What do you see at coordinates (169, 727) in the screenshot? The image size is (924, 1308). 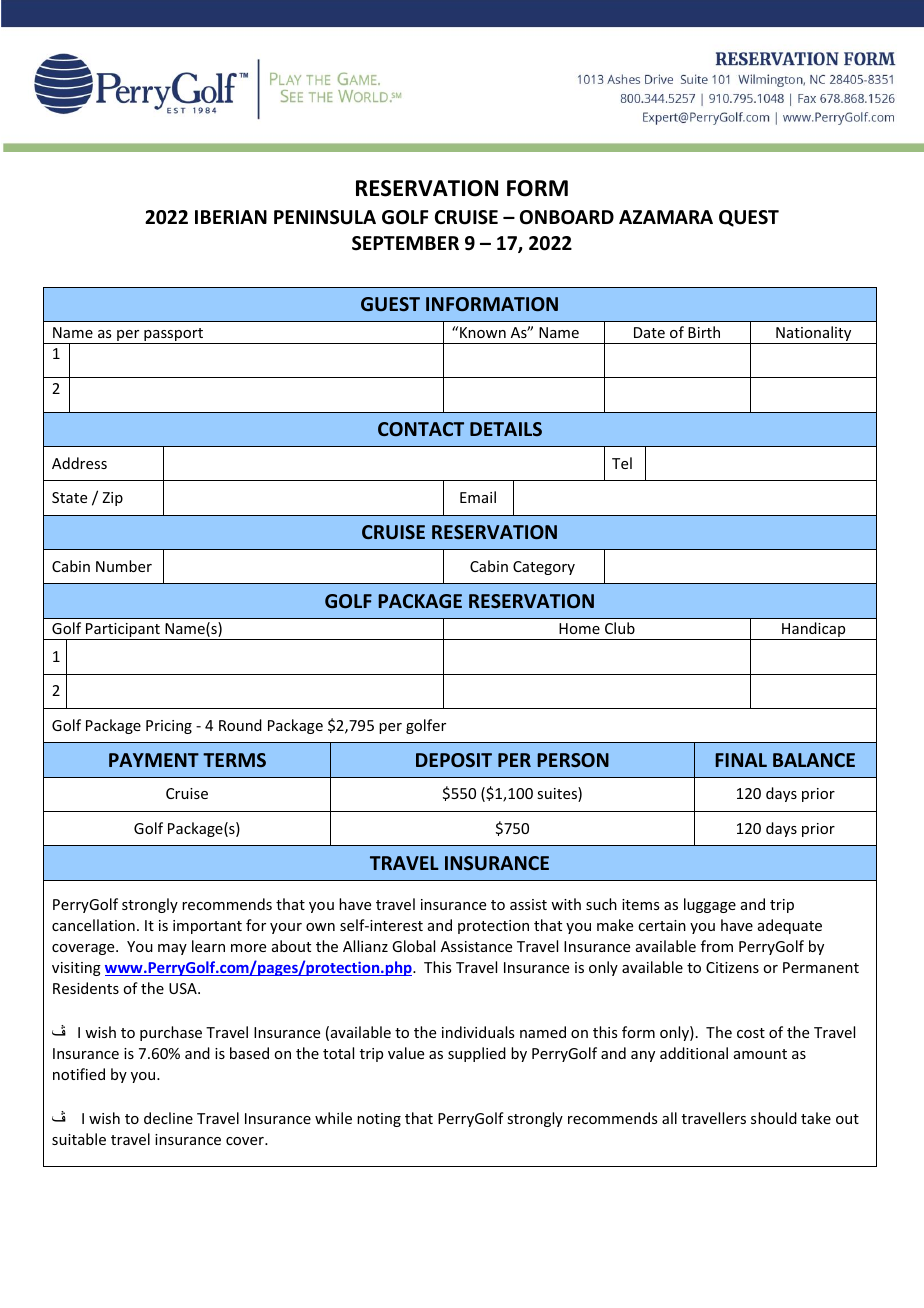 I see `Pricing` at bounding box center [169, 727].
